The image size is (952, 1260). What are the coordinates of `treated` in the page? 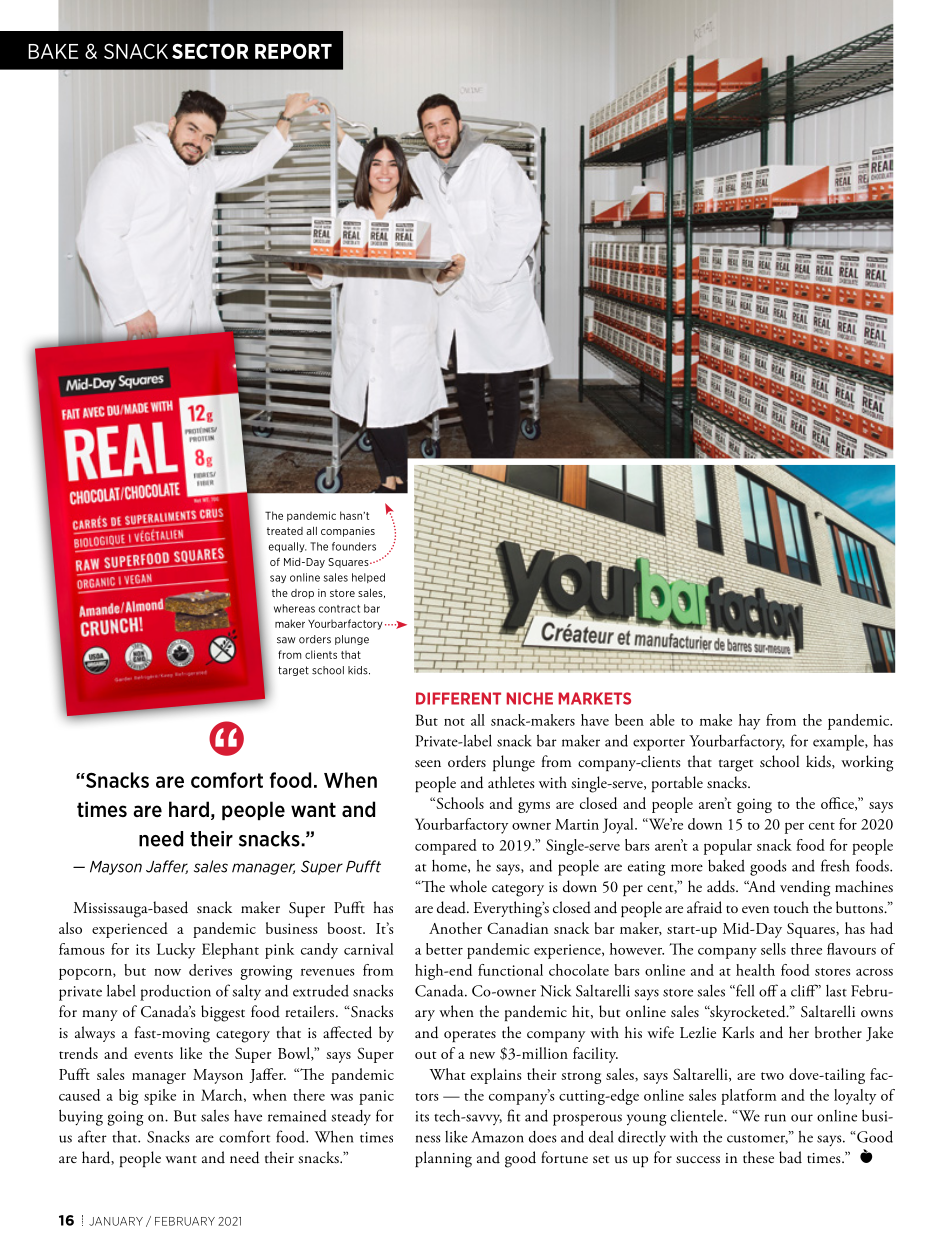 It's located at (285, 531).
